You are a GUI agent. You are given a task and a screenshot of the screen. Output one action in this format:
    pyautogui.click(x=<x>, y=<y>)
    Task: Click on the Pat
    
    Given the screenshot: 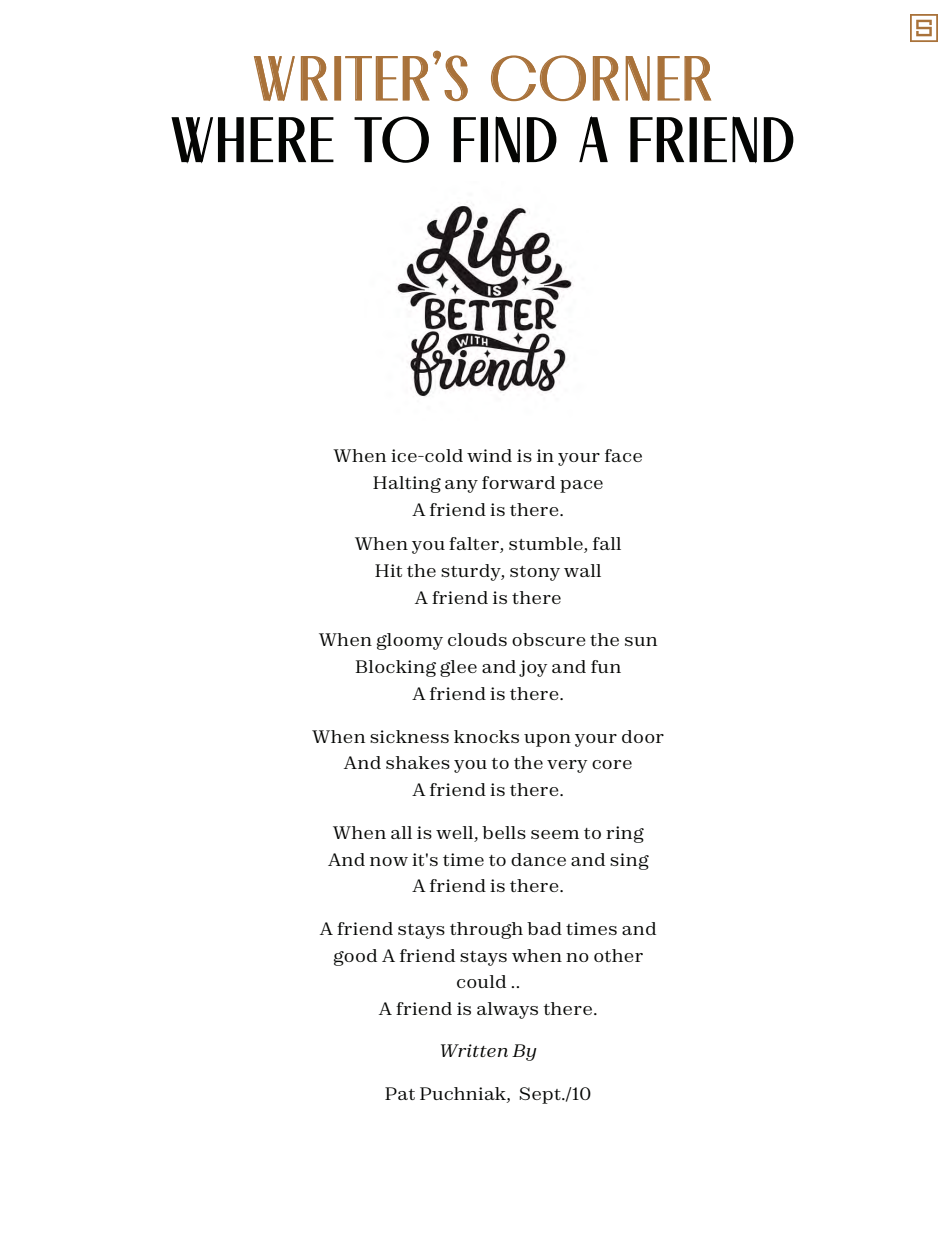 What is the action you would take?
    pyautogui.click(x=400, y=1093)
